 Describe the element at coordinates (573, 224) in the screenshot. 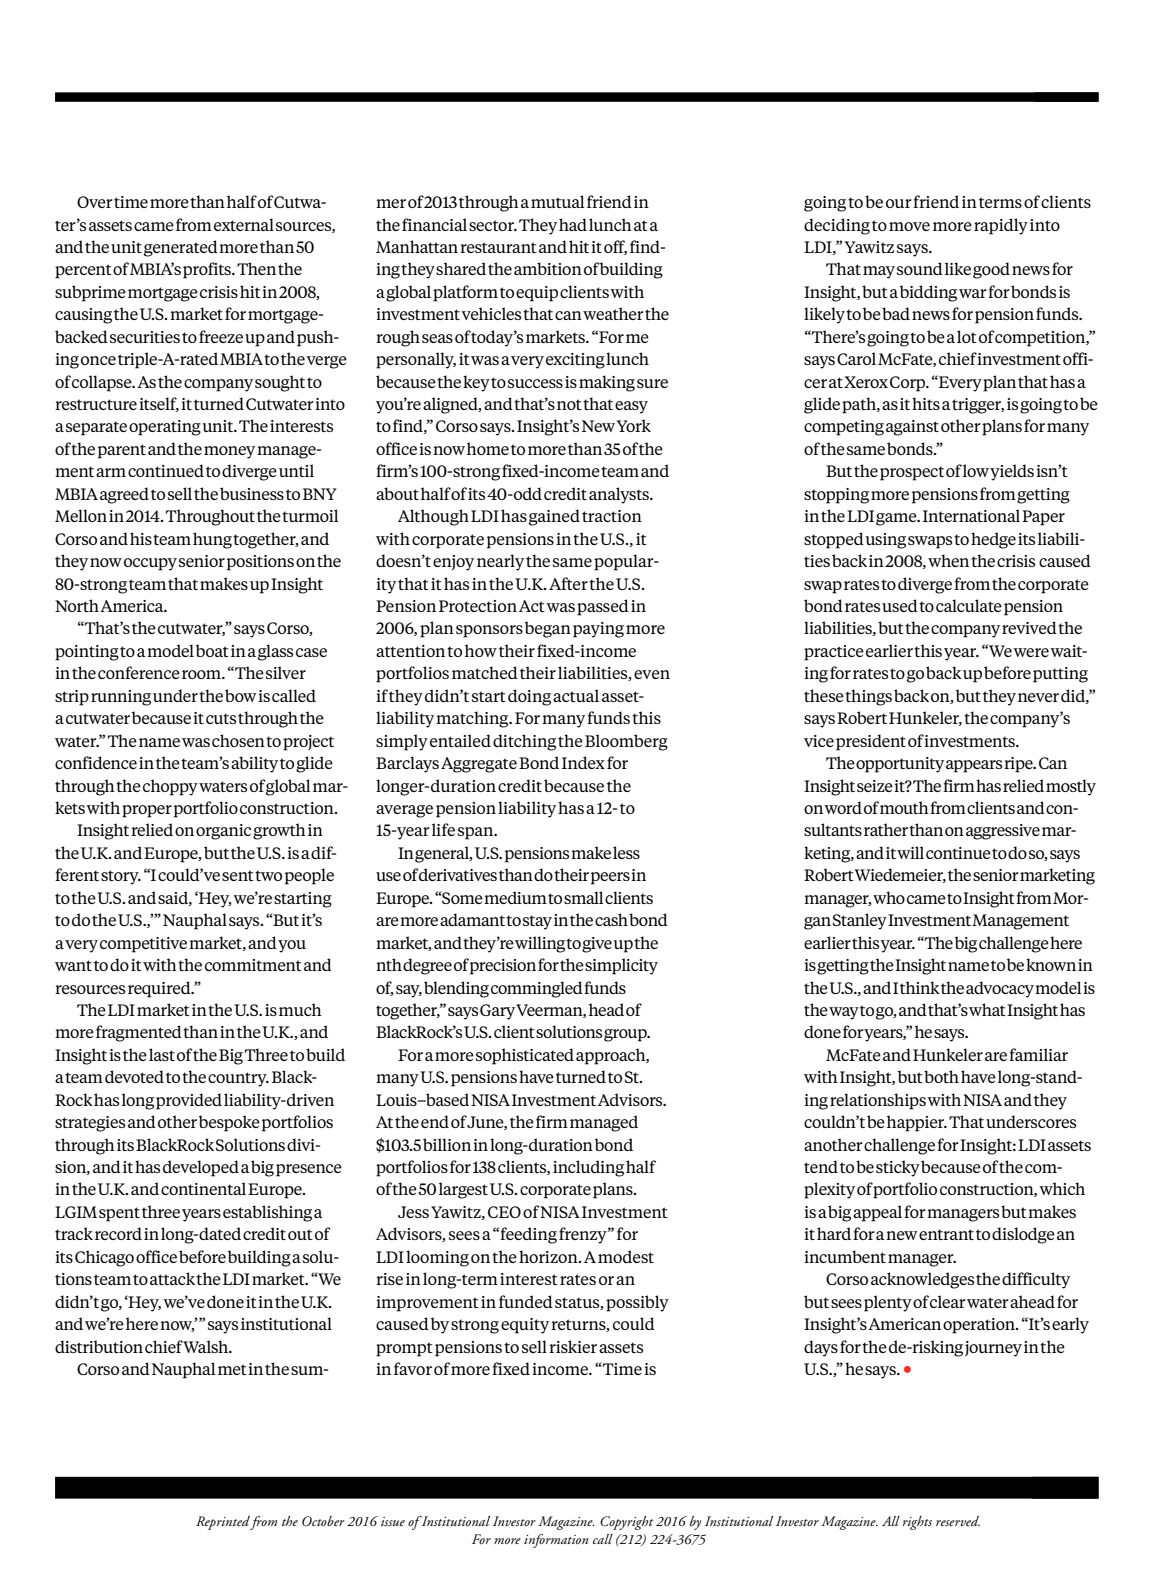

I see `had` at that location.
